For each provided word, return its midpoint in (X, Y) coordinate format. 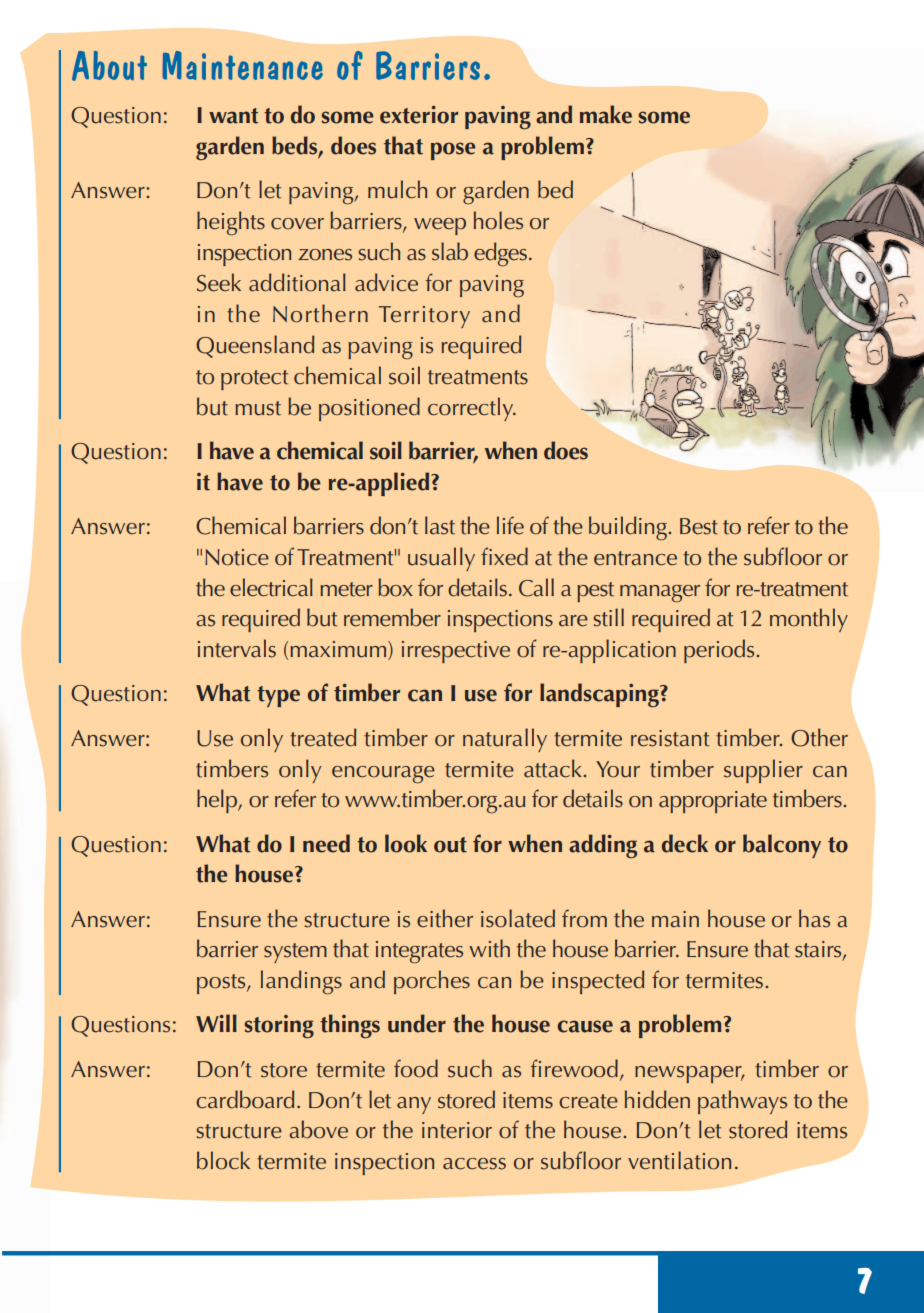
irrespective (456, 652)
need (326, 843)
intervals (237, 648)
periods (720, 651)
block (223, 1160)
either (445, 918)
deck (685, 843)
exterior (419, 115)
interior (457, 1130)
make (606, 114)
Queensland (255, 346)
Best (699, 526)
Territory (424, 317)
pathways (742, 1102)
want (233, 116)
